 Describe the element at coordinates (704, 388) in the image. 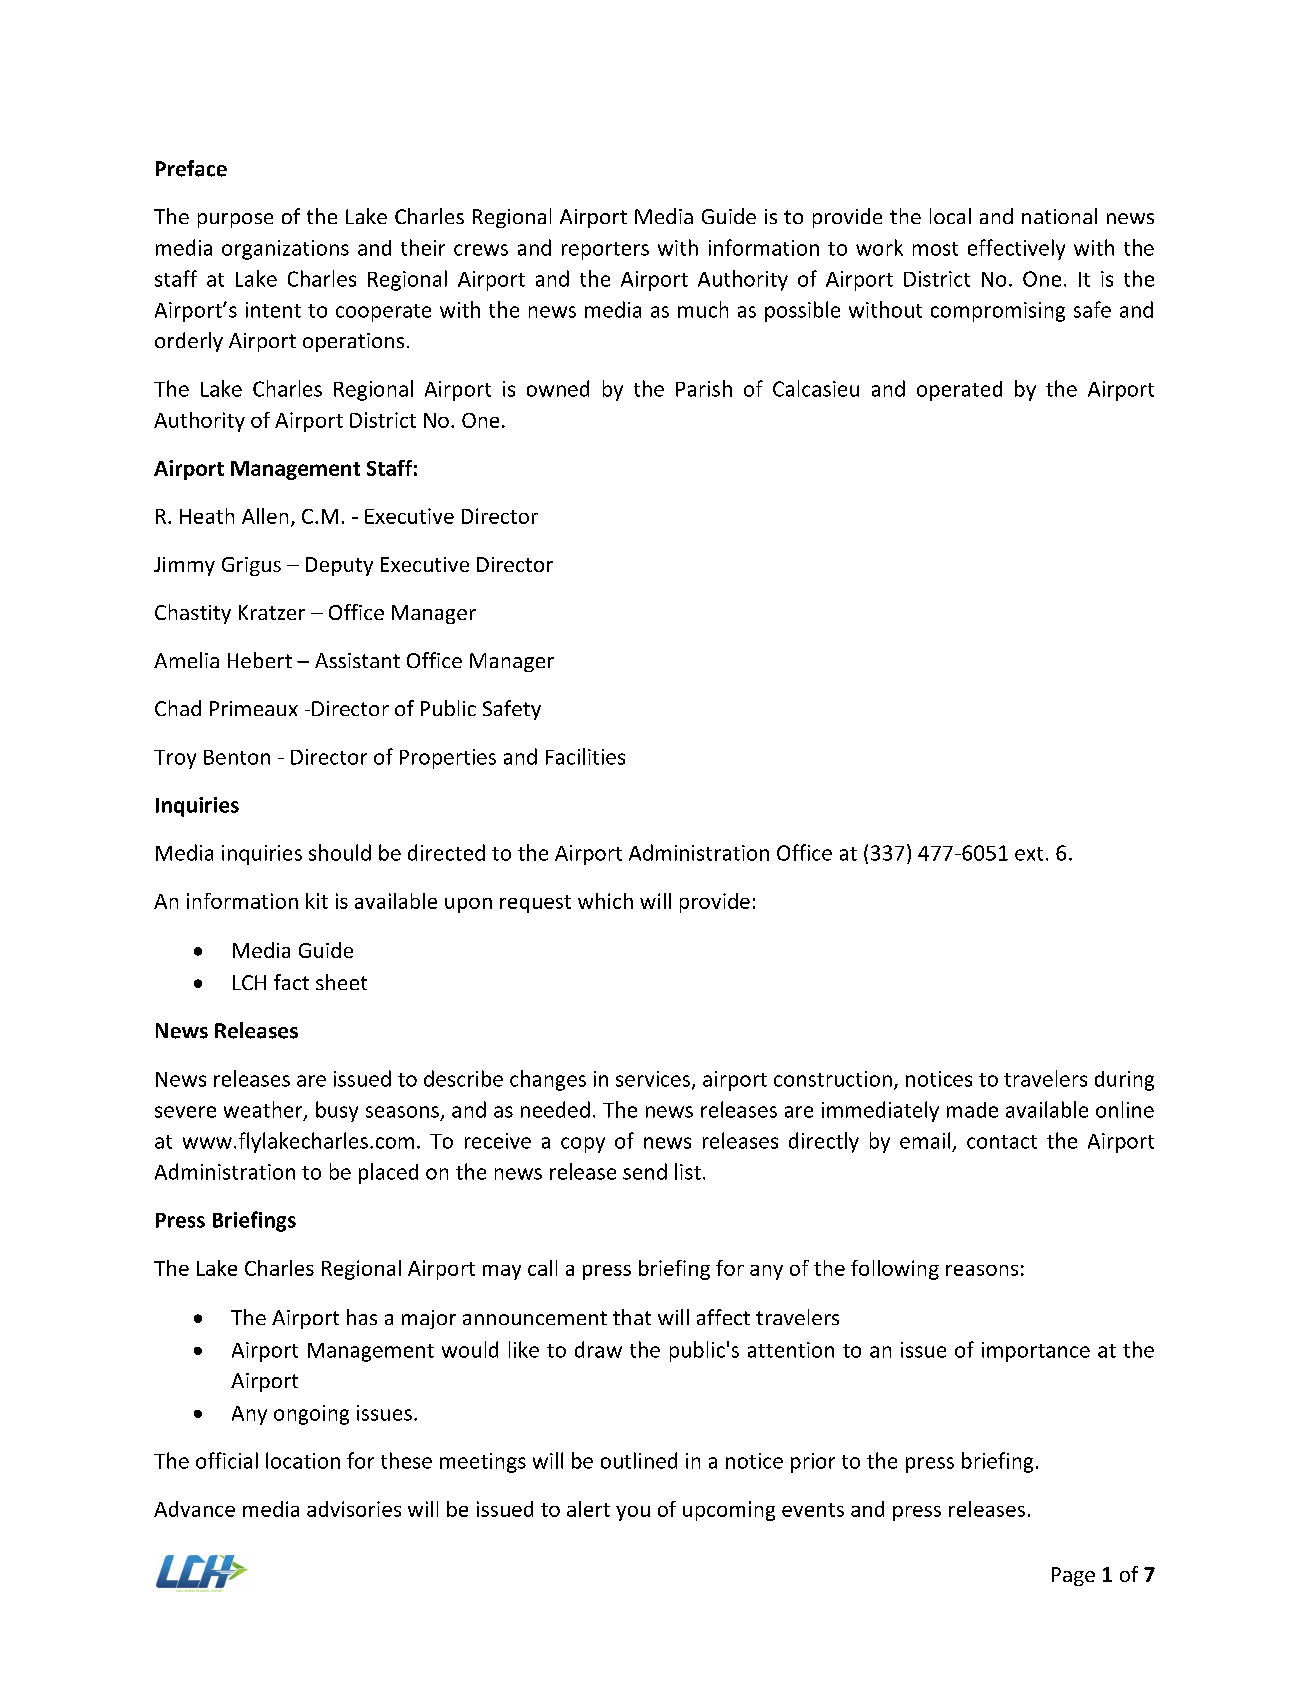

I see `Parish` at that location.
